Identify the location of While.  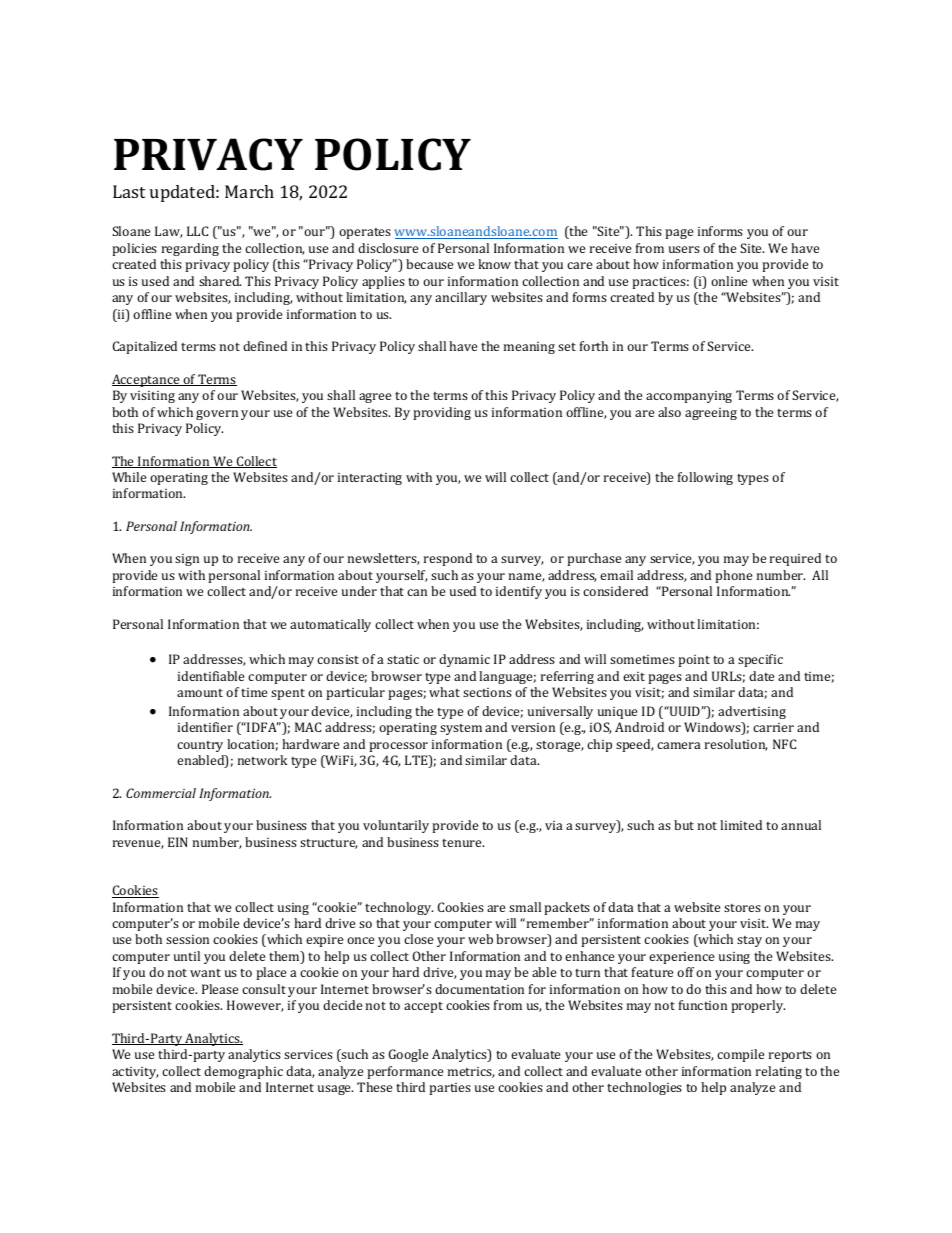
(129, 477).
